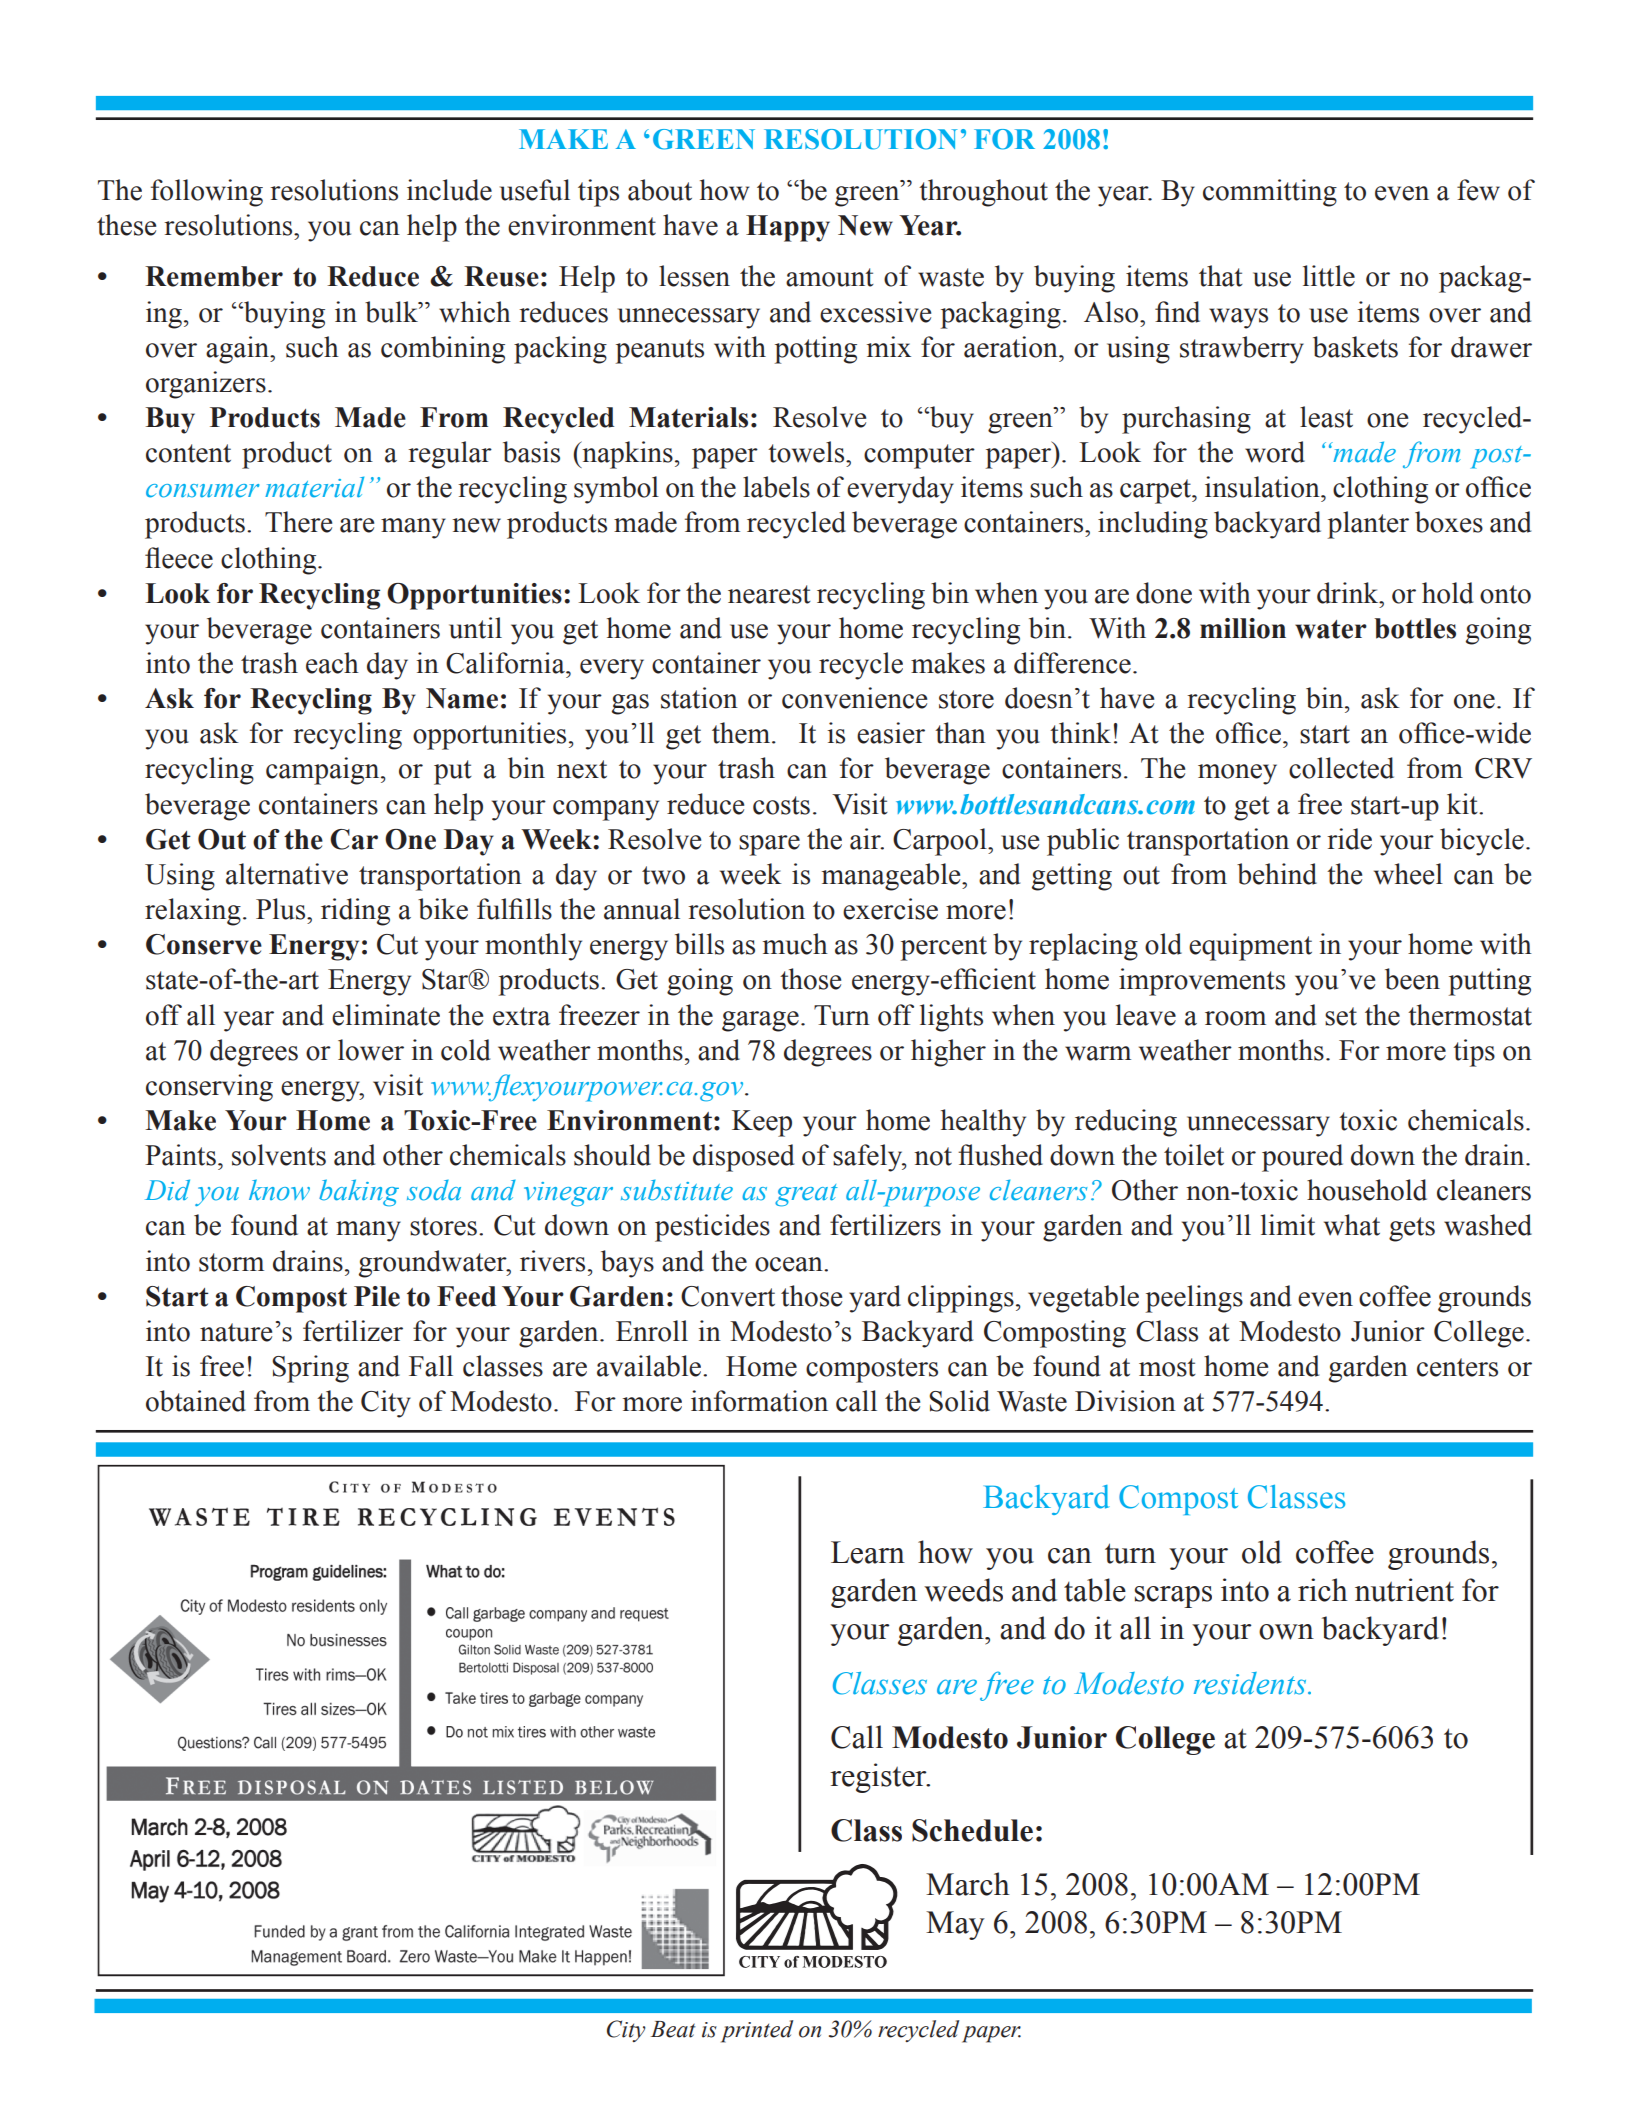 This page has width=1629, height=2109. I want to click on May, so click(955, 1925).
